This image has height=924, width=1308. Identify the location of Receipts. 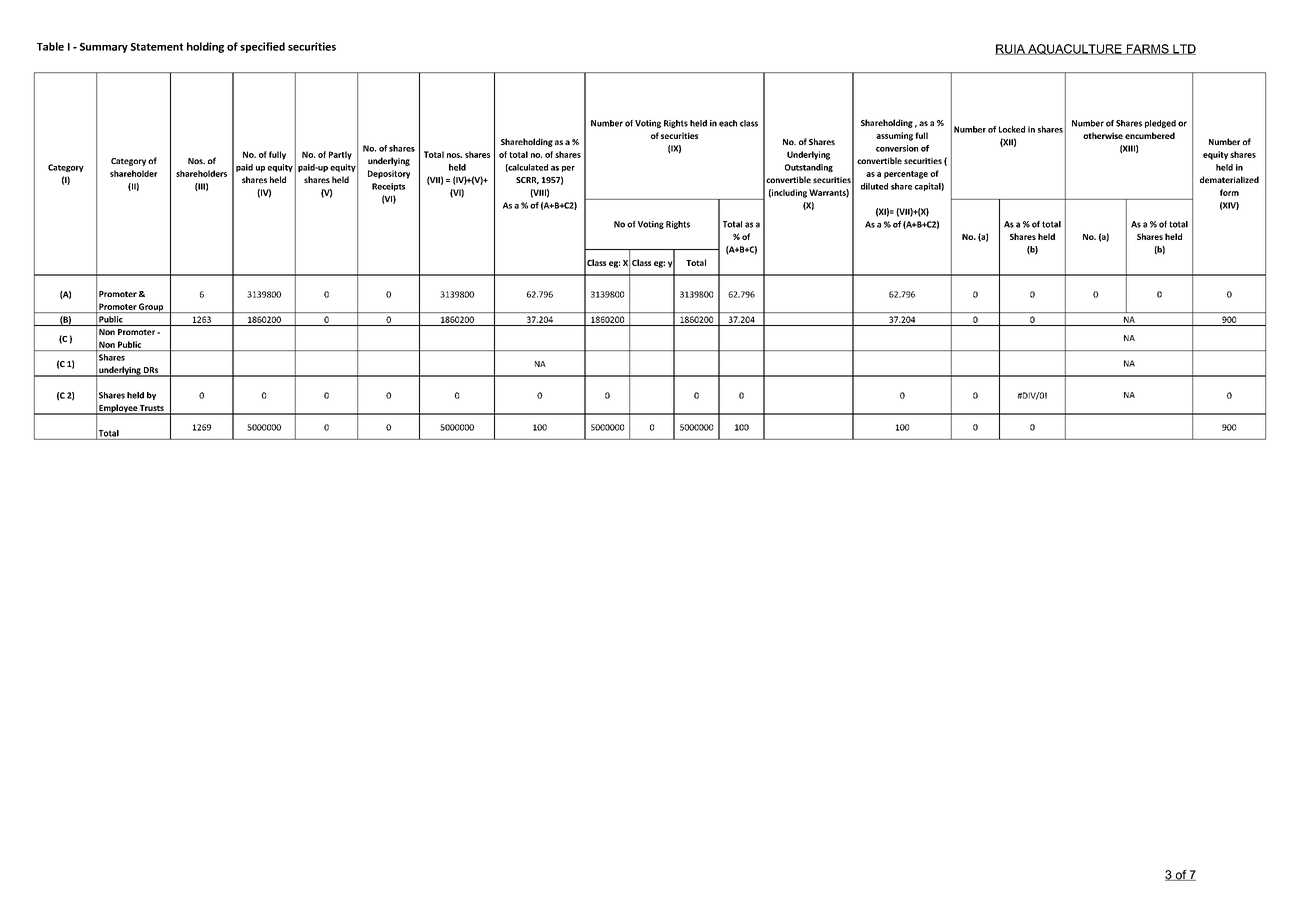
(388, 187).
